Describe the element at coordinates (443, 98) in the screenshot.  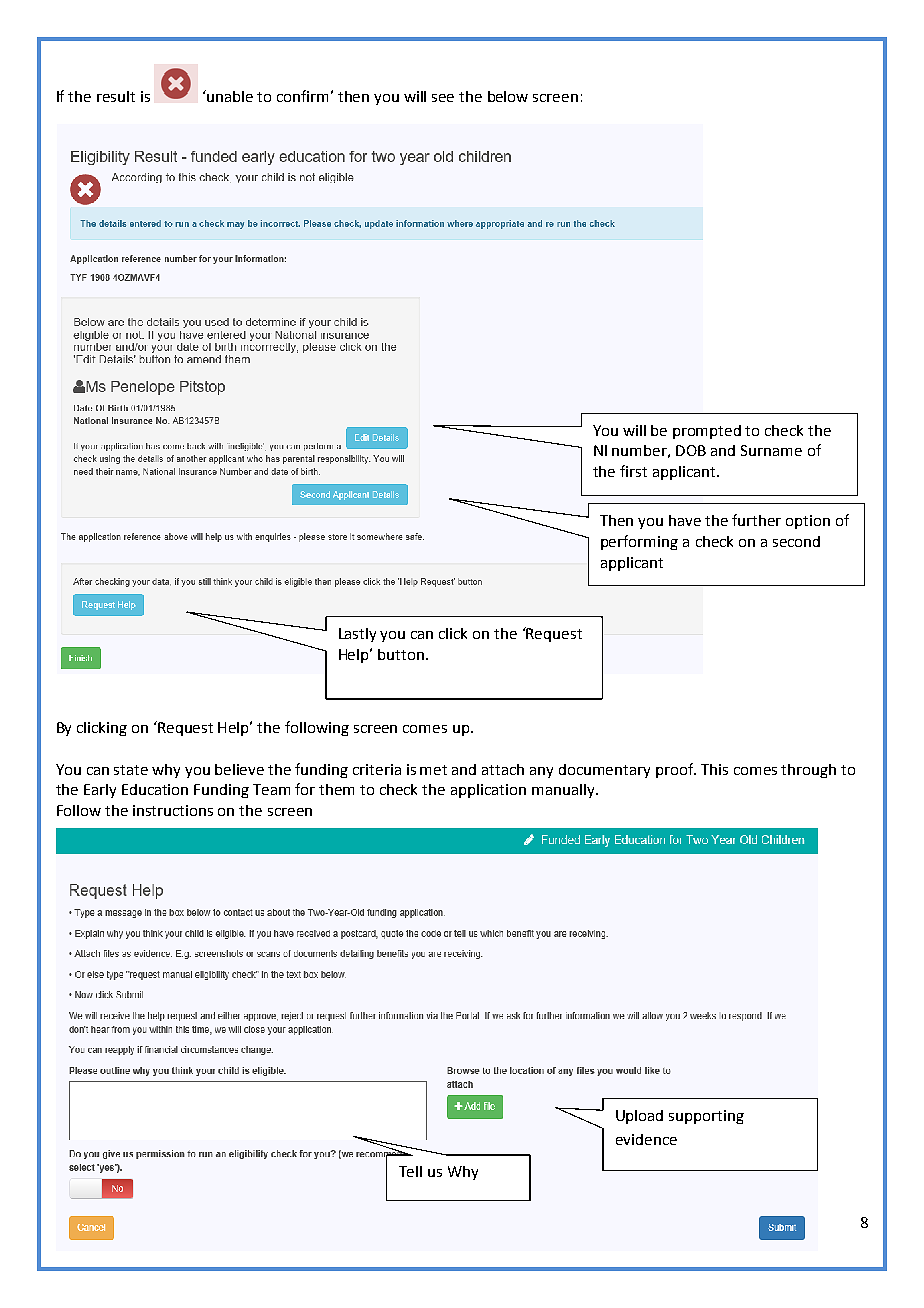
I see `see` at that location.
